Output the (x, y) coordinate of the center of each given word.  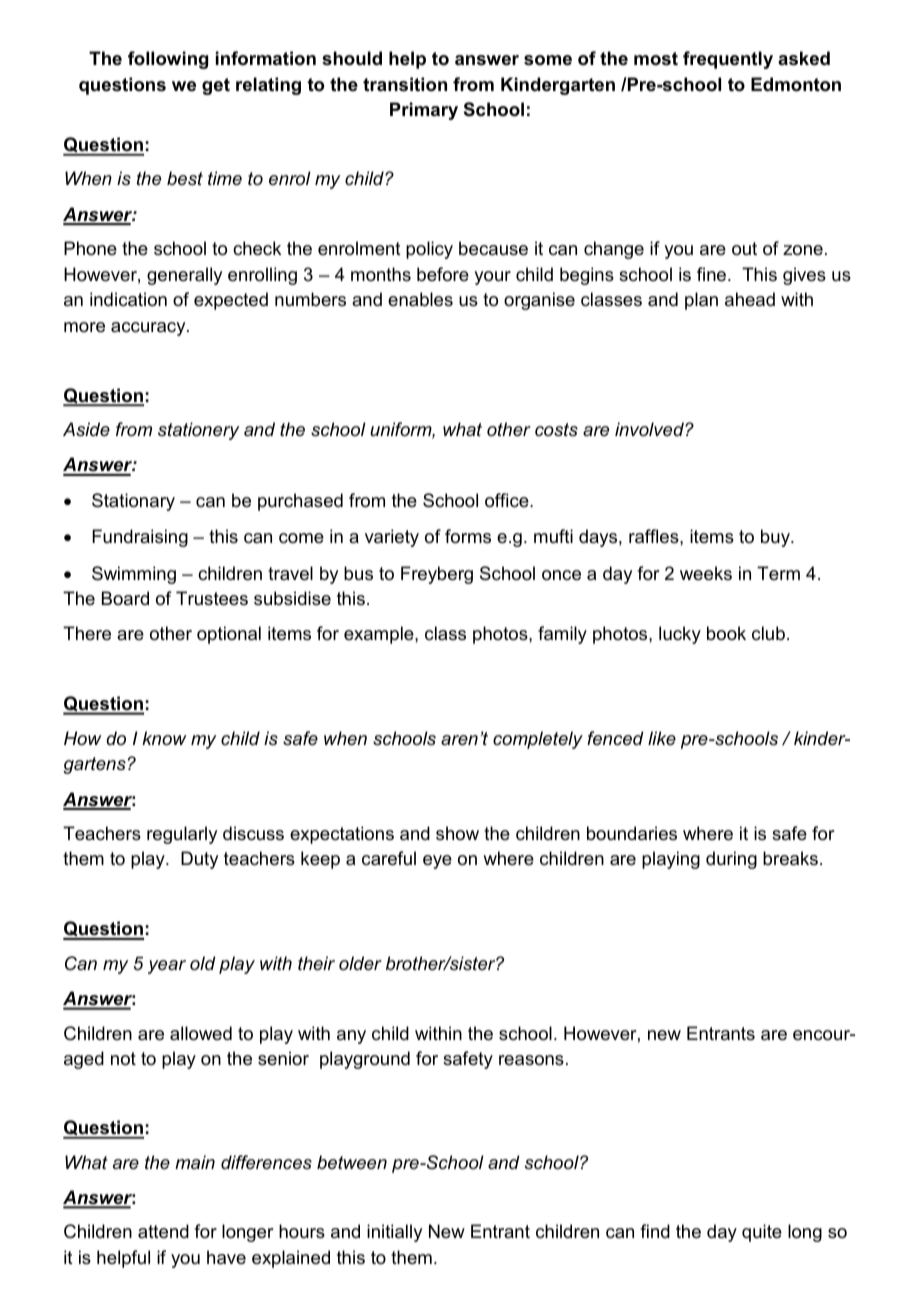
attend (163, 1231)
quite (762, 1233)
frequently (728, 60)
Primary (424, 111)
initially (394, 1233)
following (168, 60)
